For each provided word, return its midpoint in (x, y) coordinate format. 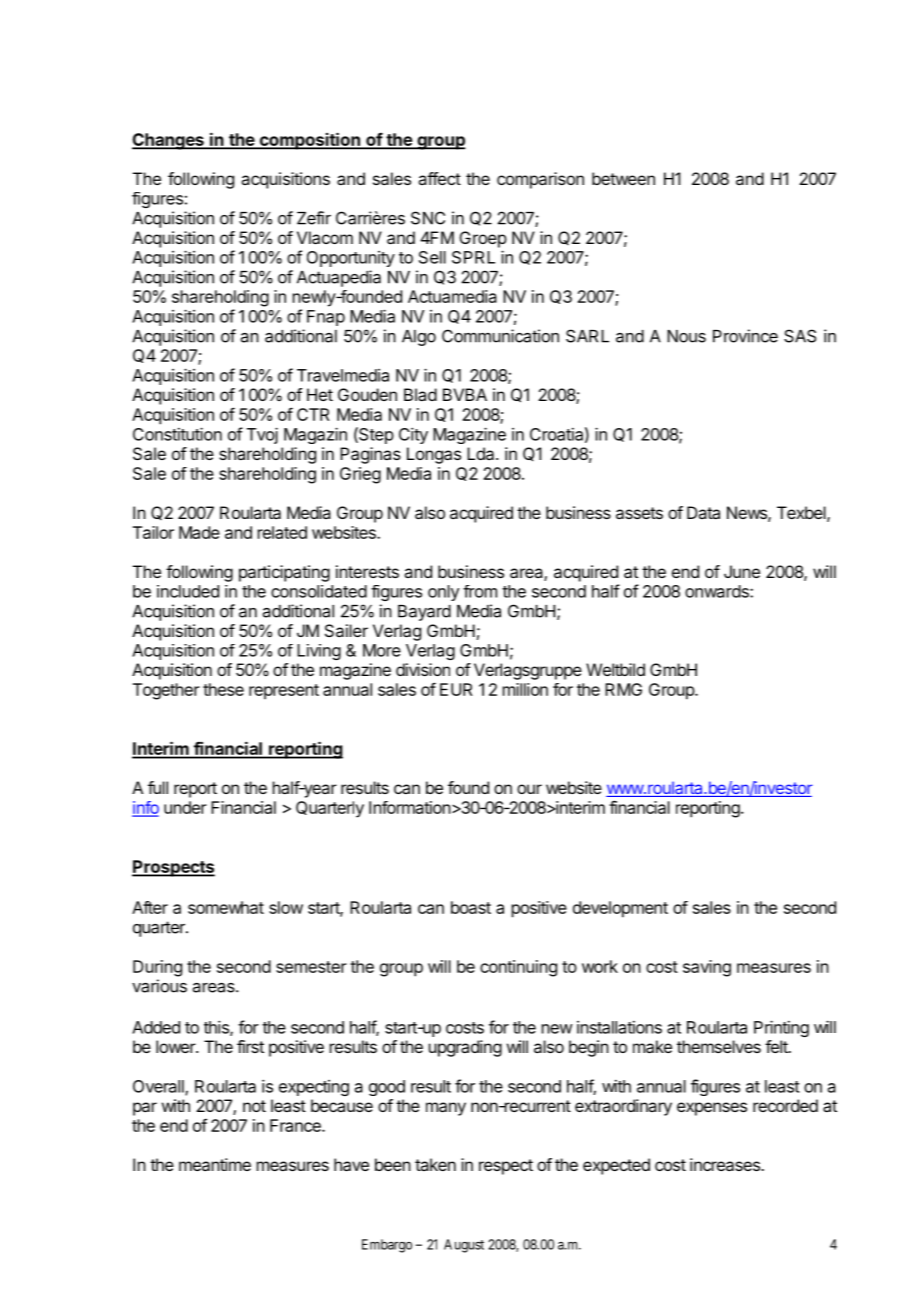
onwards (718, 591)
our (529, 789)
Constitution (177, 434)
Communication (500, 336)
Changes (169, 141)
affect (439, 178)
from (480, 591)
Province (745, 336)
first (250, 1046)
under (185, 807)
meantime (215, 1164)
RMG (623, 689)
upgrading (465, 1048)
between (623, 178)
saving (707, 968)
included (188, 591)
